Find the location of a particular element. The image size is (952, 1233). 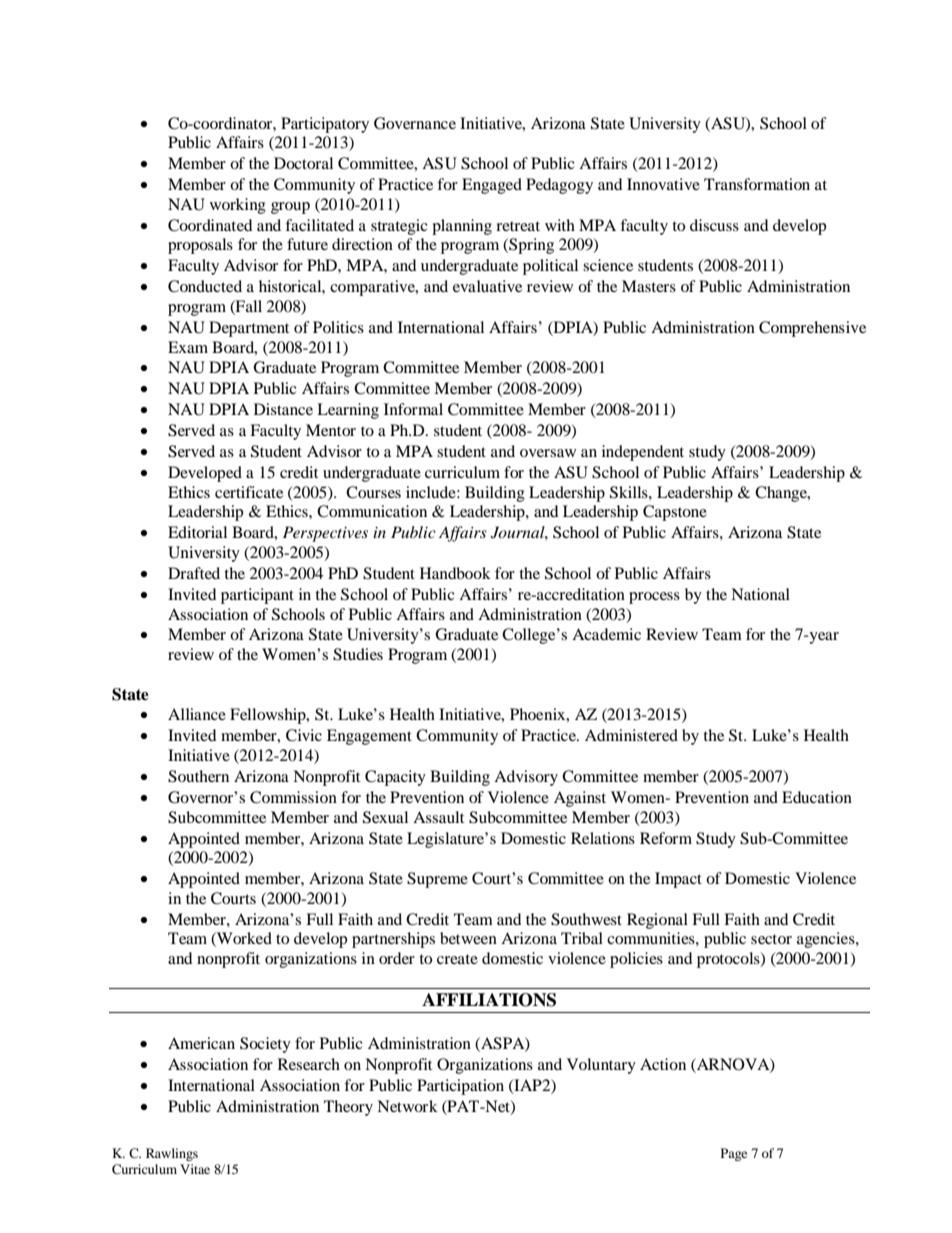

Distance is located at coordinates (283, 409).
